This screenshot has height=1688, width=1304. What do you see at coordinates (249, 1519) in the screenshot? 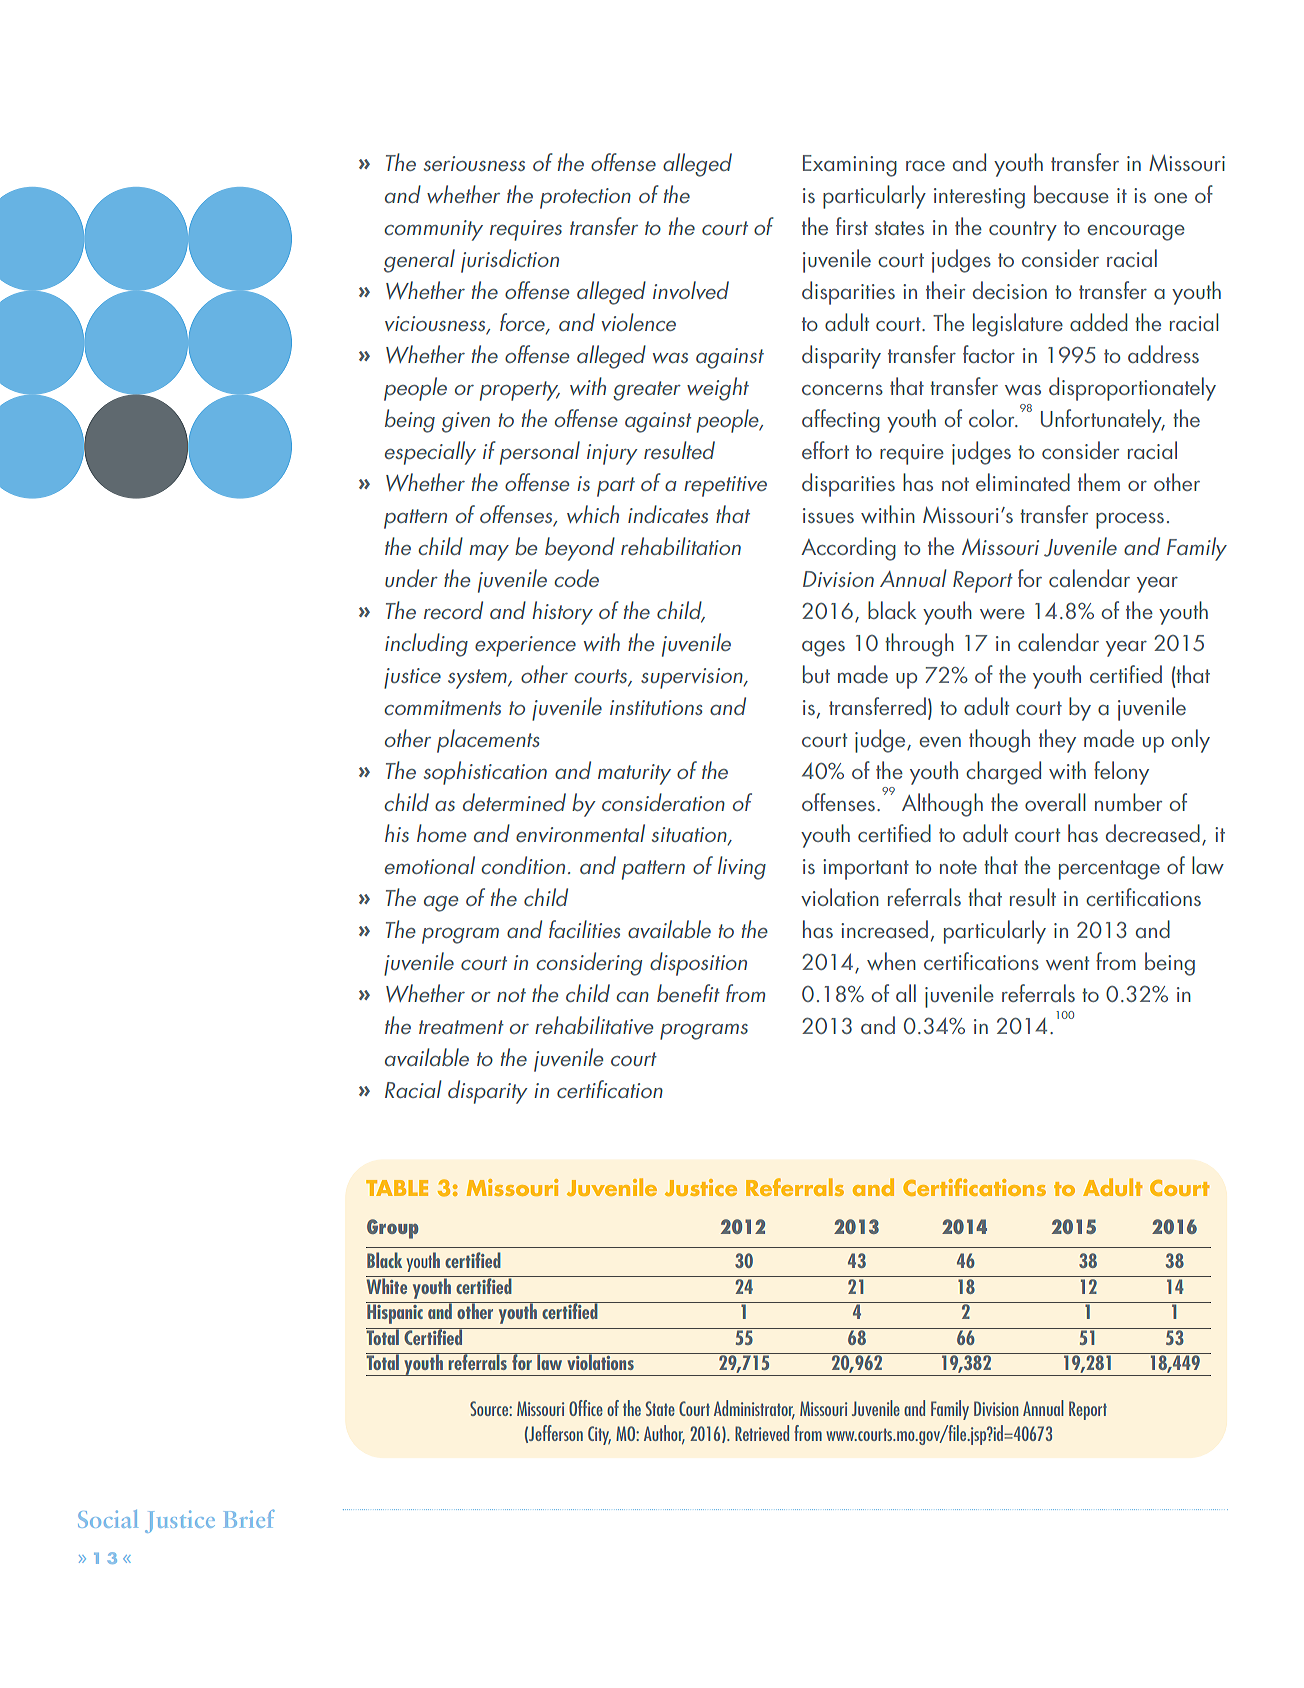
I see `Brief` at bounding box center [249, 1519].
